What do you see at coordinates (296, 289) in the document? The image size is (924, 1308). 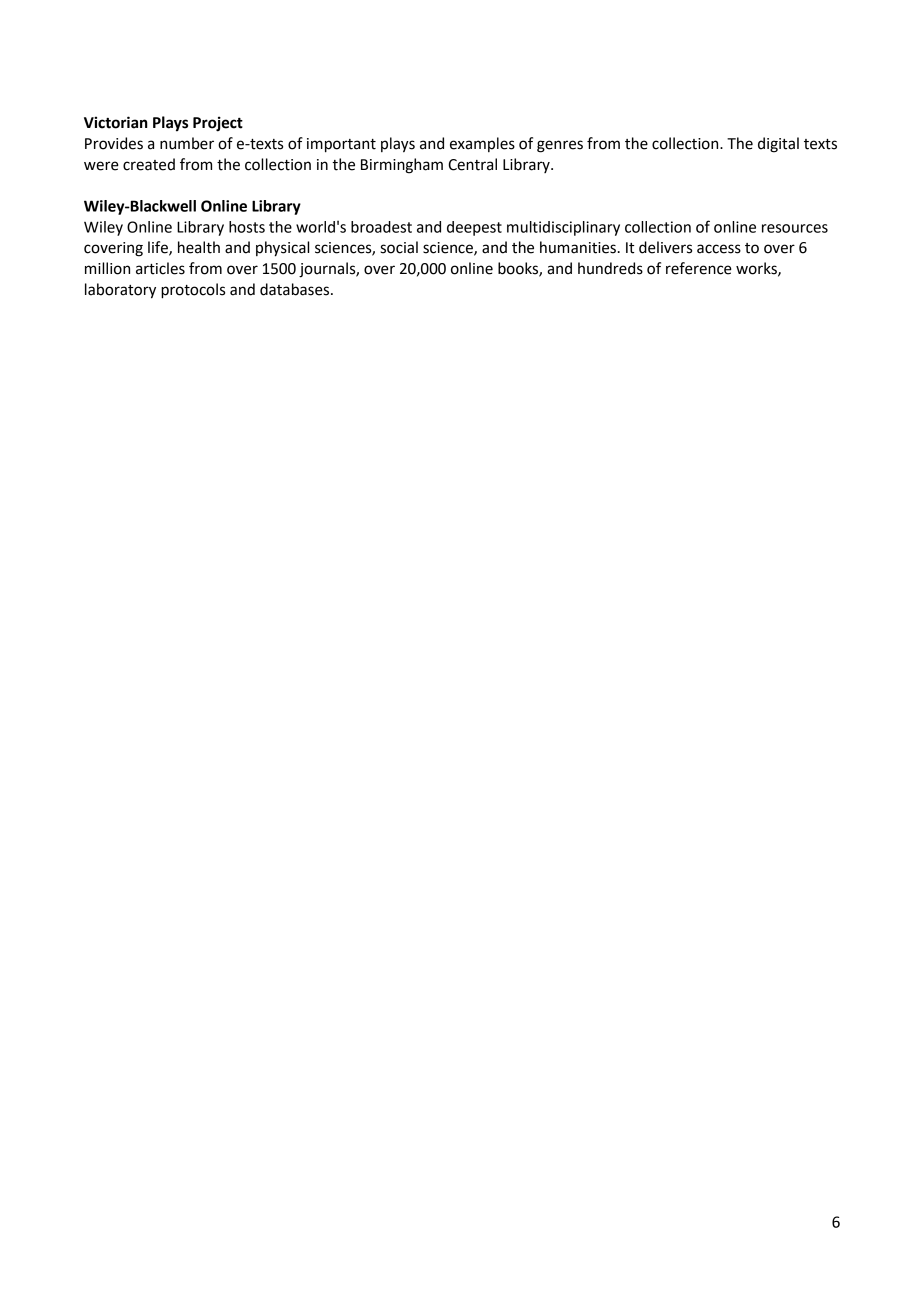 I see `databases` at bounding box center [296, 289].
